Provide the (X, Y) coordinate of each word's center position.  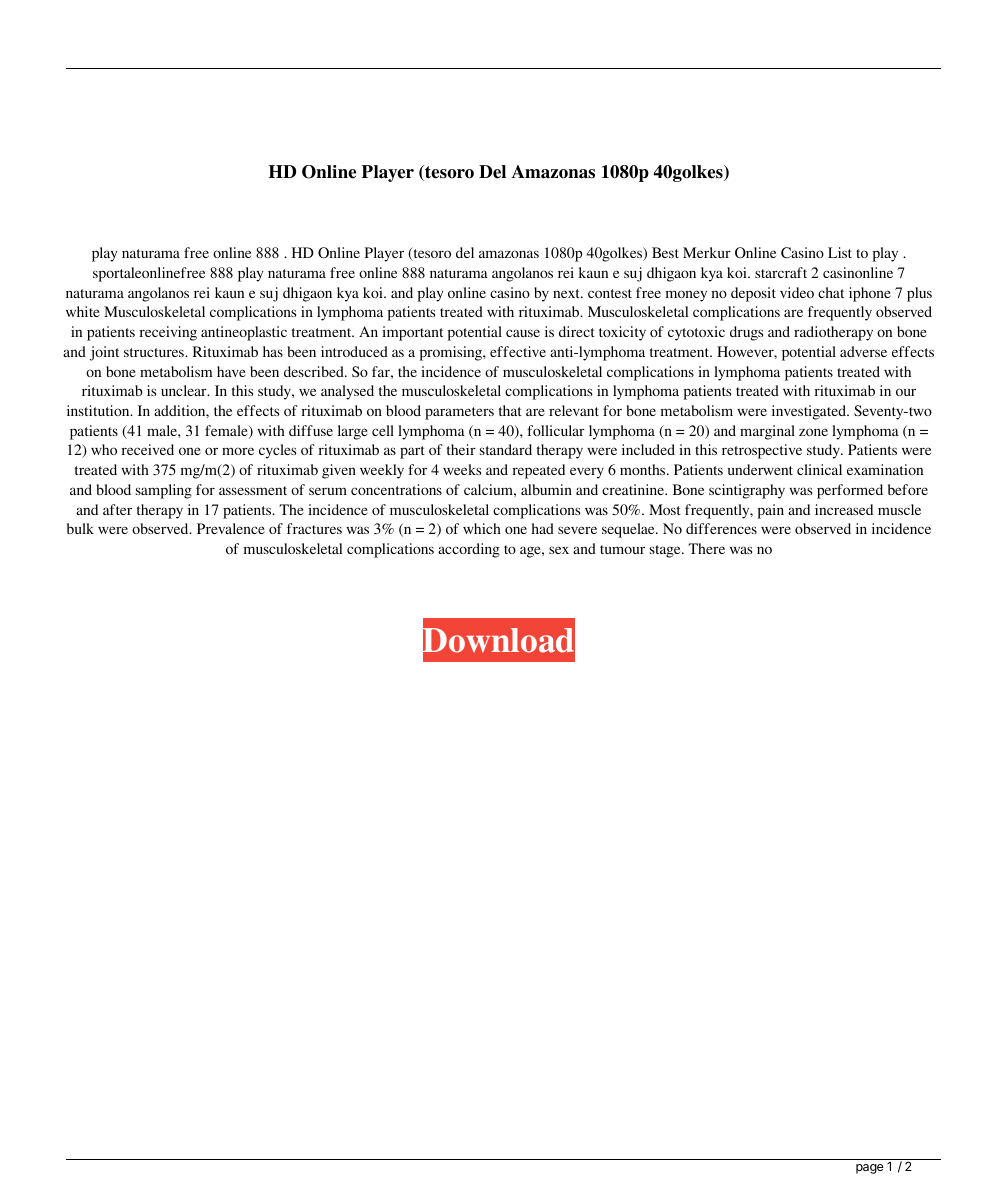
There (706, 548)
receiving (168, 333)
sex (559, 550)
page (870, 1169)
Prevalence (231, 528)
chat (831, 292)
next (567, 293)
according (469, 550)
